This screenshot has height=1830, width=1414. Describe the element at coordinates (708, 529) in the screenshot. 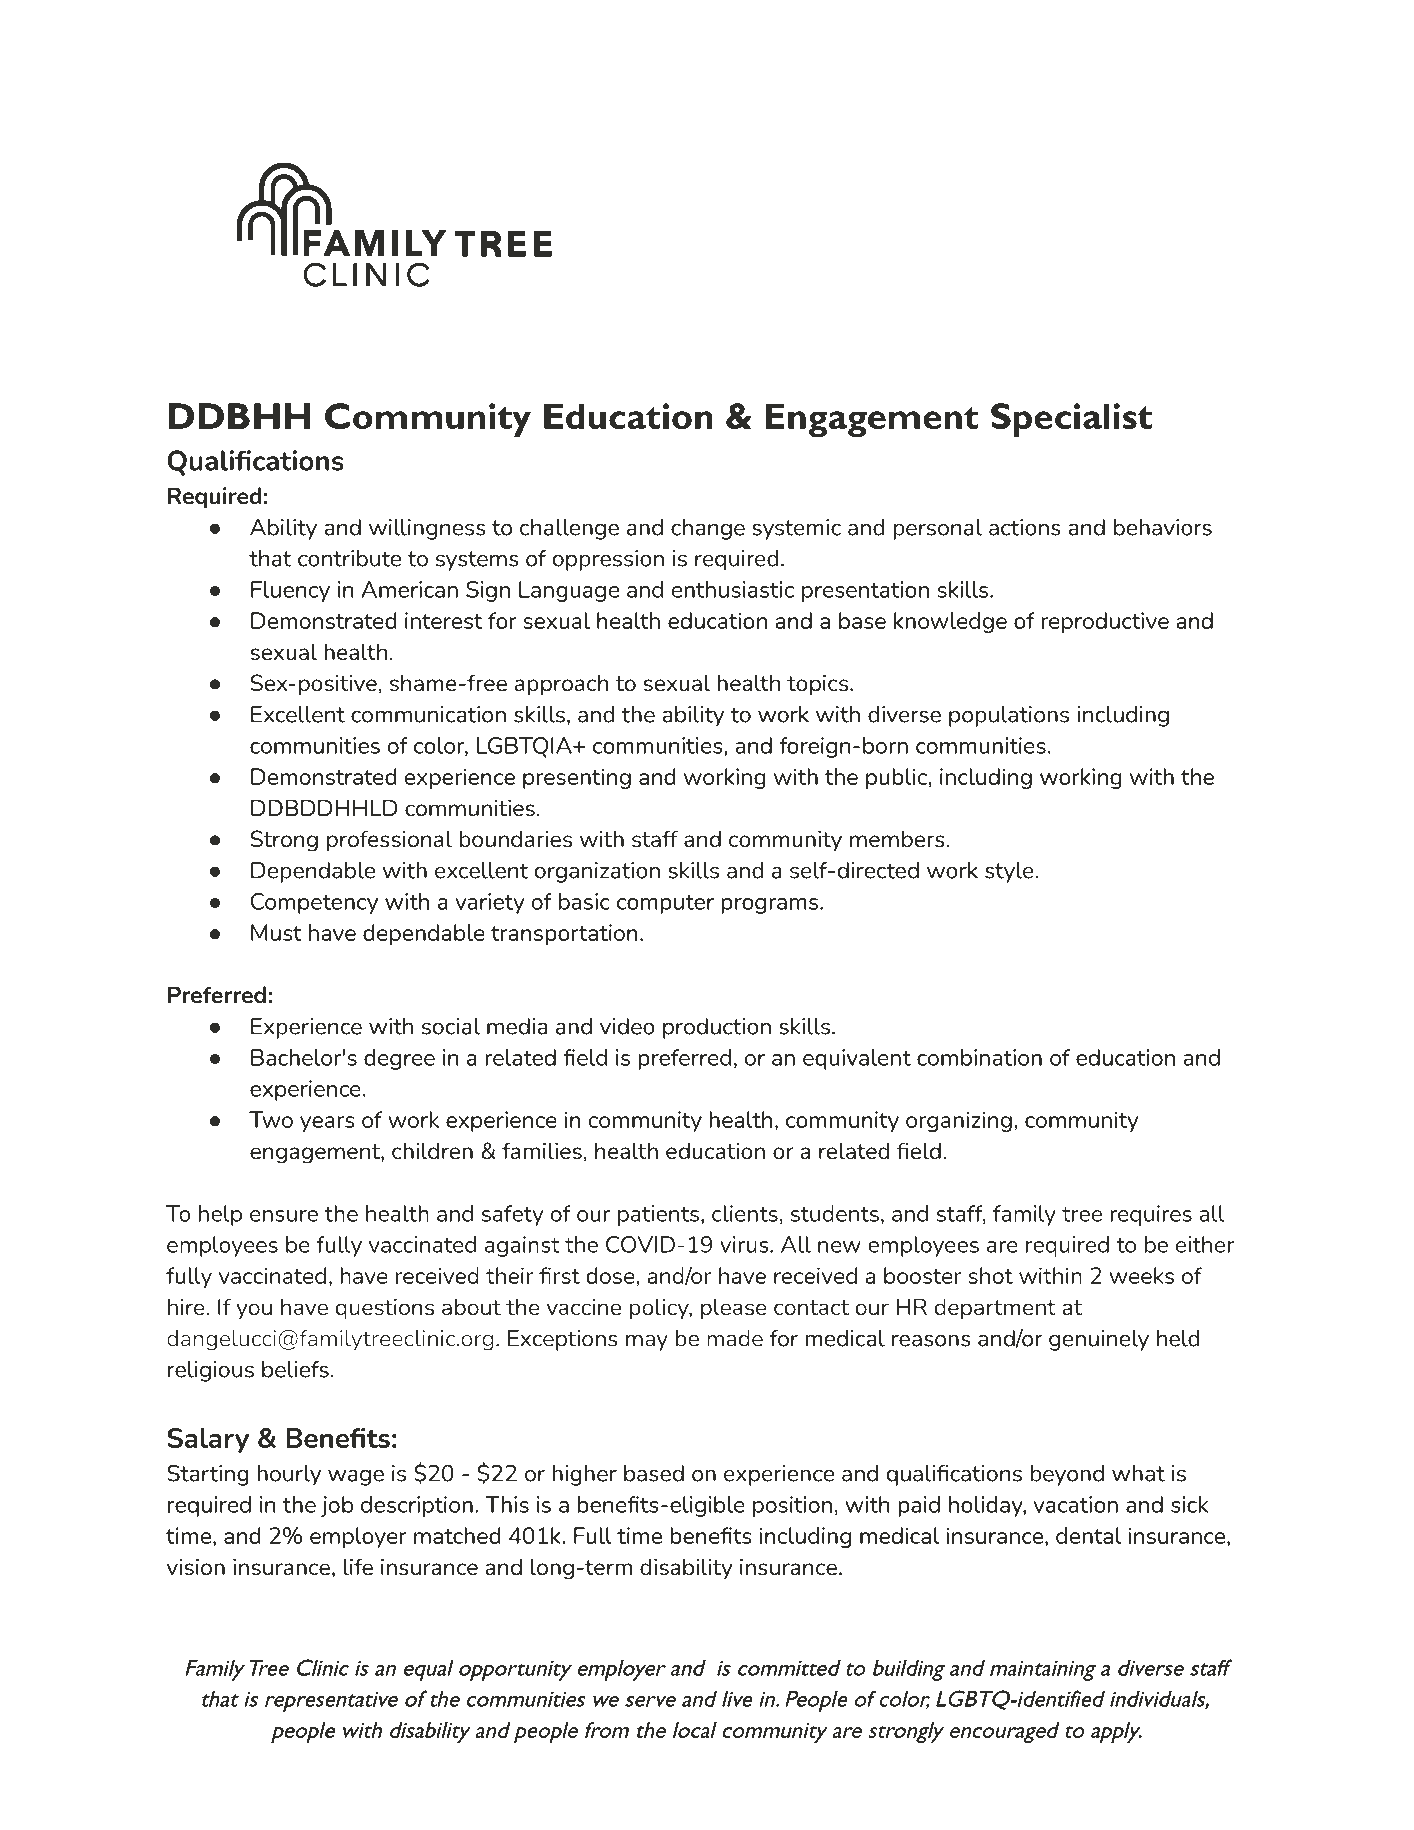

I see `change` at that location.
